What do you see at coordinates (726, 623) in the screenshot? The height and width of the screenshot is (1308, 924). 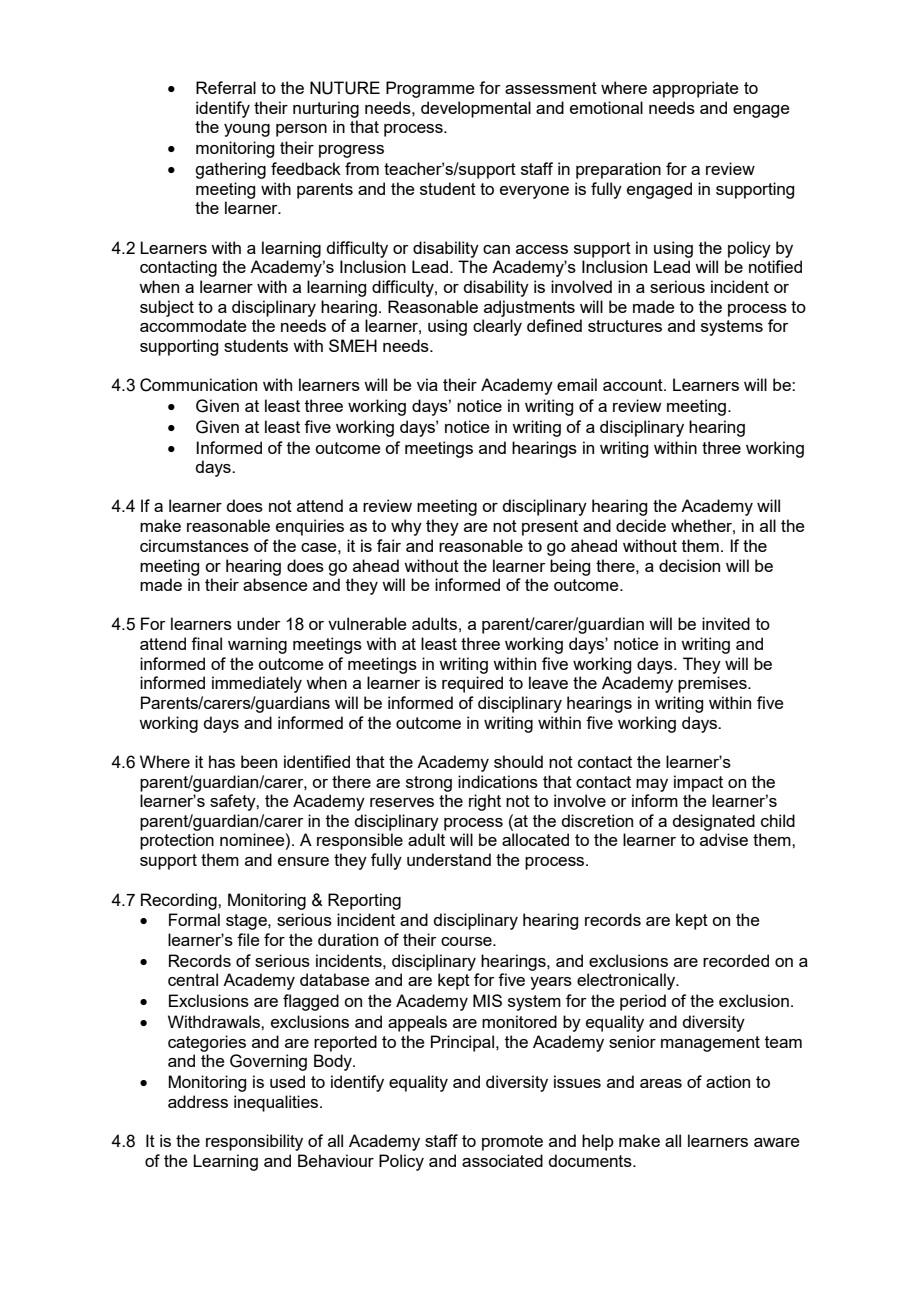 I see `invited` at bounding box center [726, 623].
